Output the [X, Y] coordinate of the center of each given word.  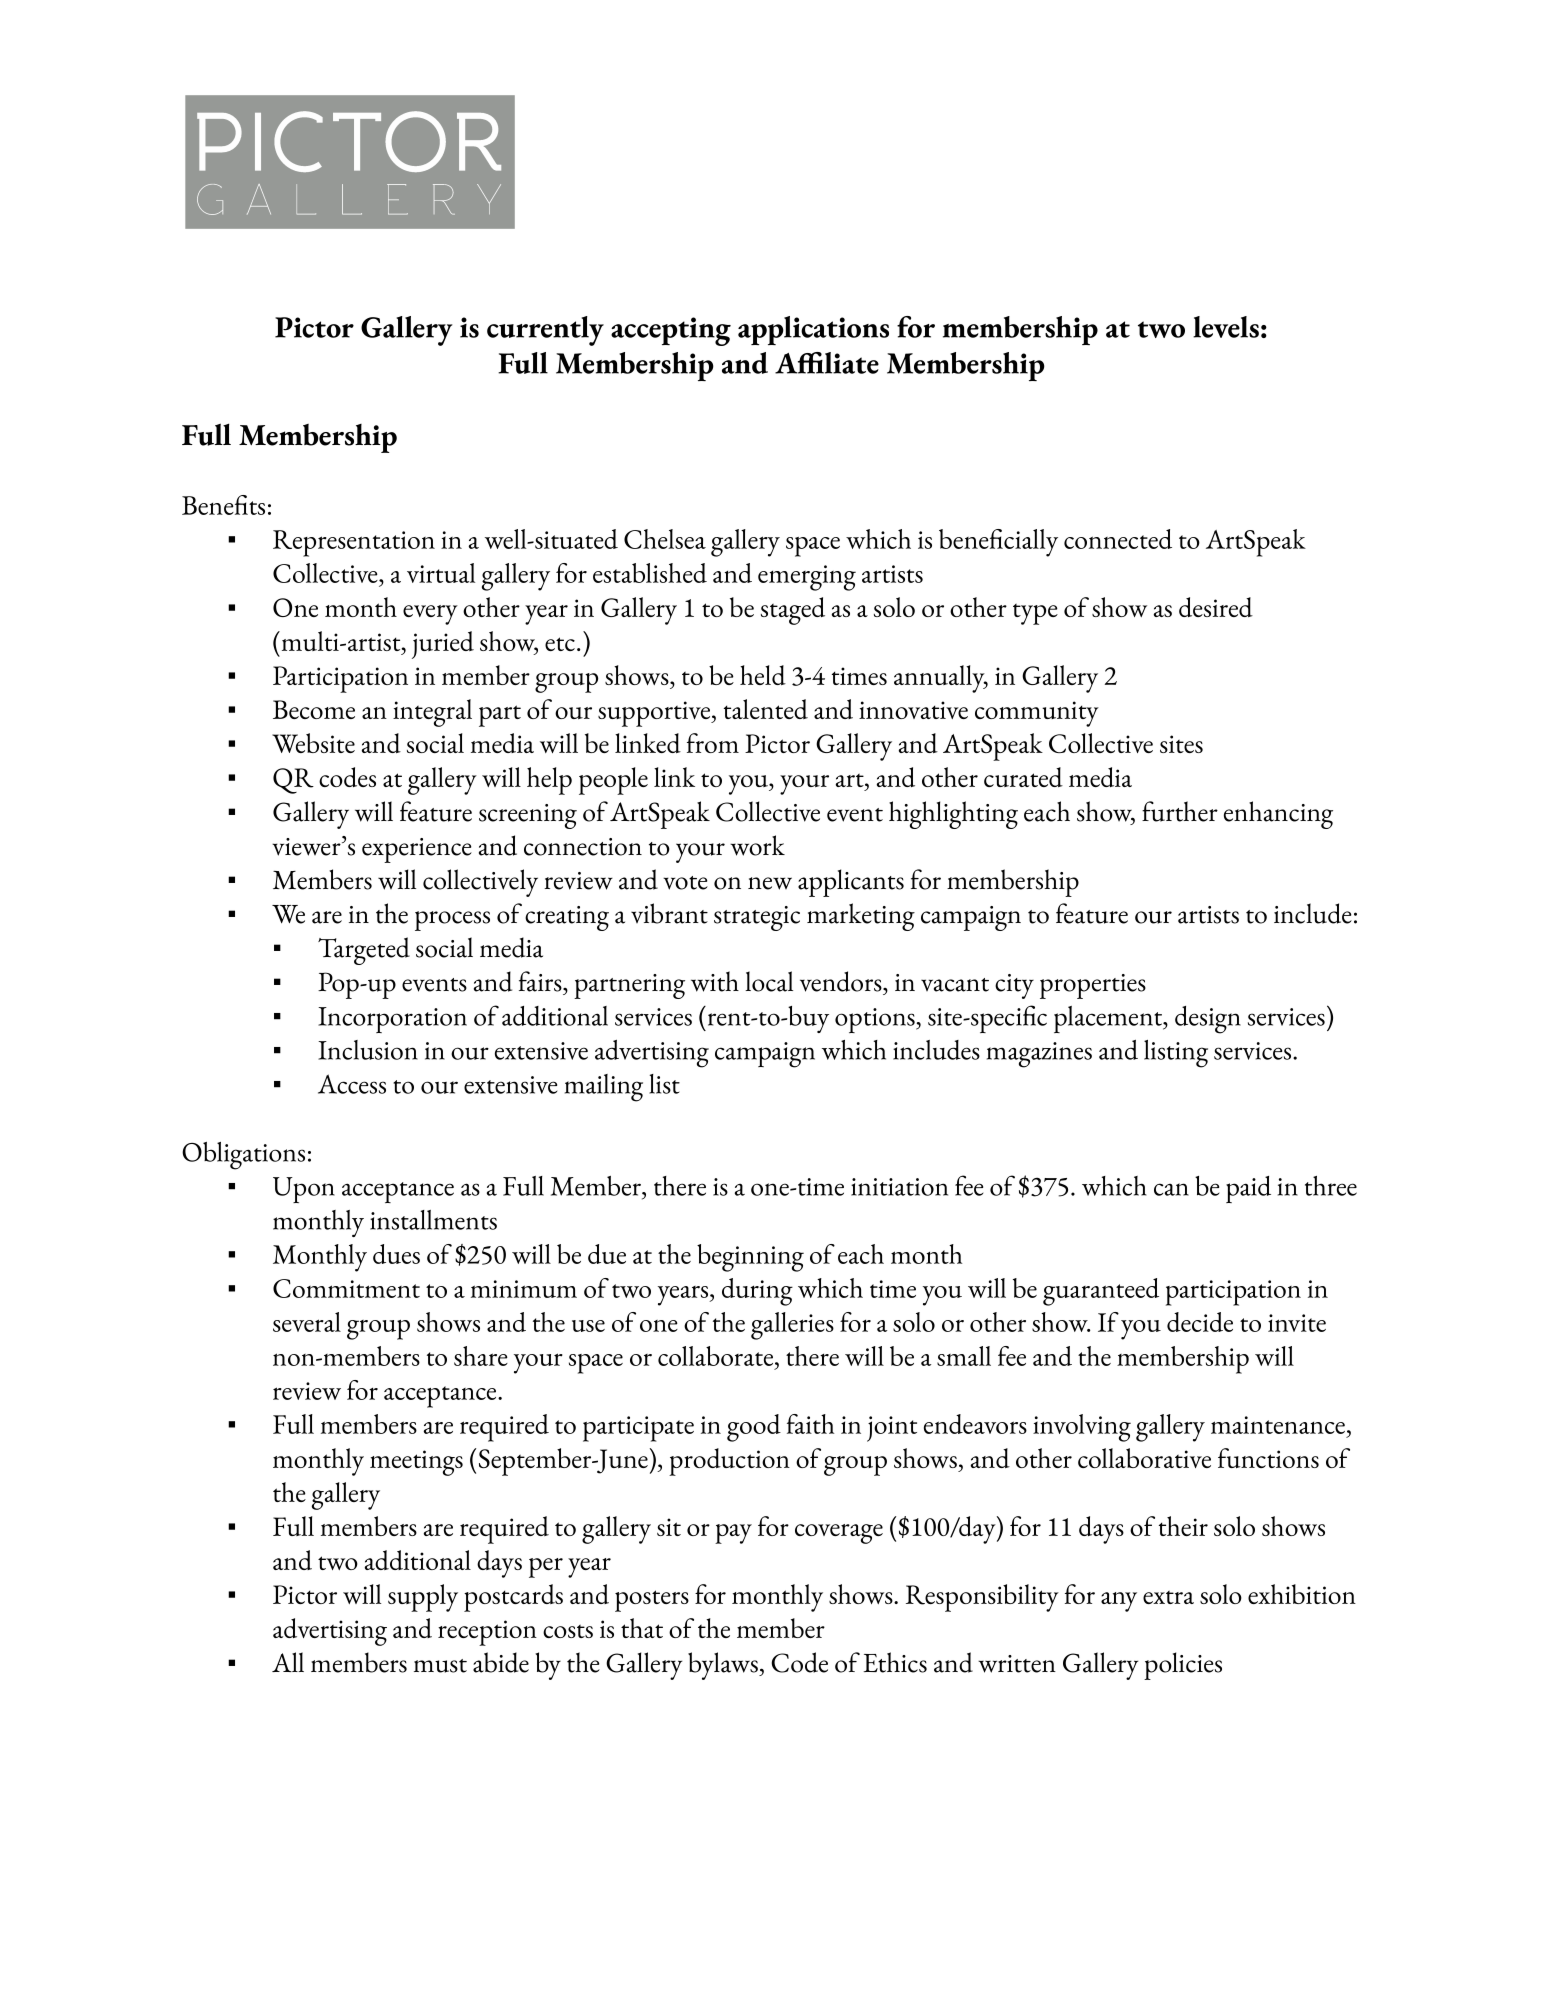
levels [1226, 327]
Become [314, 709]
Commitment [346, 1288]
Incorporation [392, 1020]
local [769, 981]
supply [423, 1598]
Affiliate [827, 363]
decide [1200, 1322]
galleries [792, 1326]
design [1208, 1020]
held [763, 675]
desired [1216, 607]
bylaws [724, 1666]
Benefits [223, 505]
